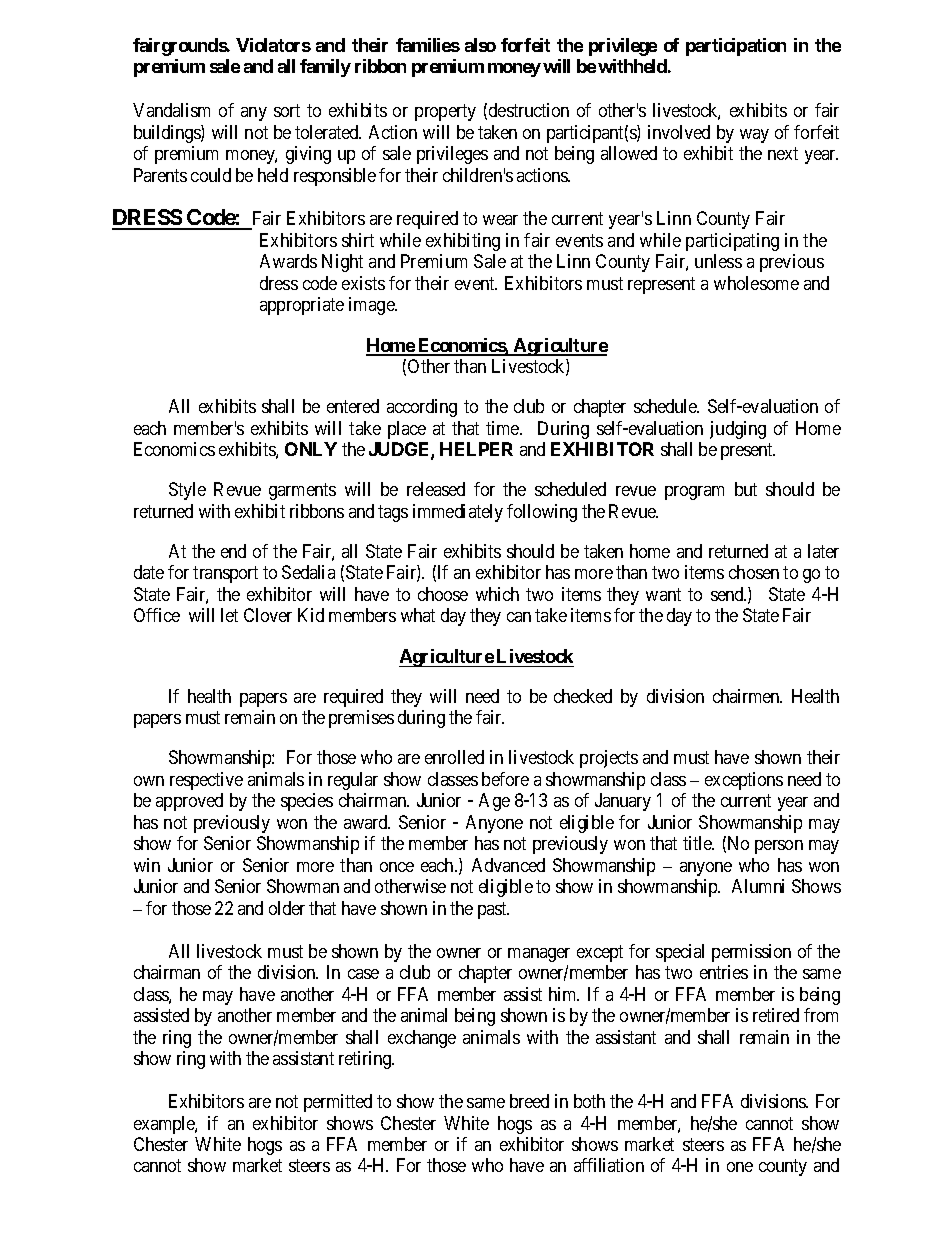 The image size is (952, 1233). What do you see at coordinates (287, 908) in the screenshot?
I see `older` at bounding box center [287, 908].
